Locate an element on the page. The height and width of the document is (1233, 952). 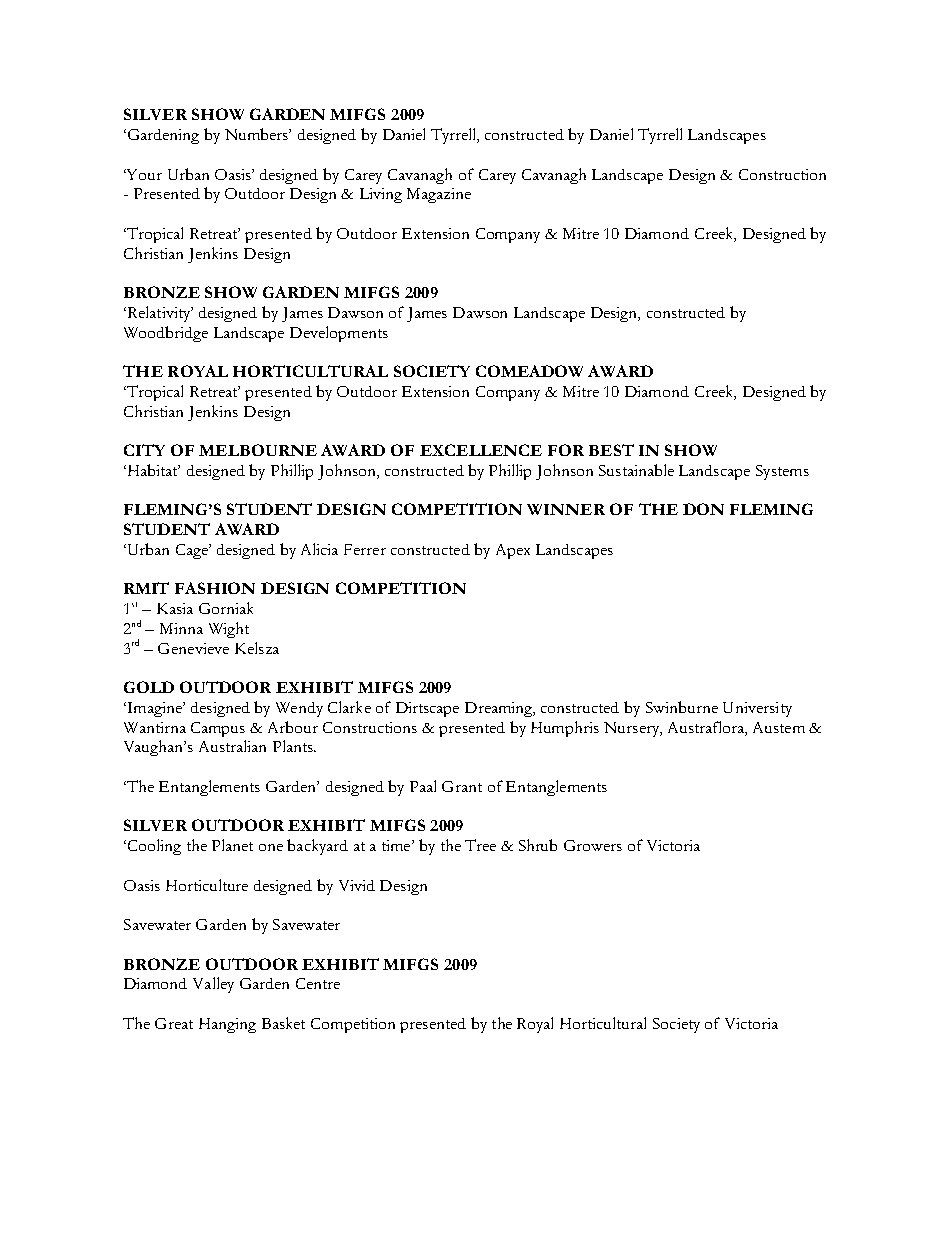
FASHION is located at coordinates (215, 588).
